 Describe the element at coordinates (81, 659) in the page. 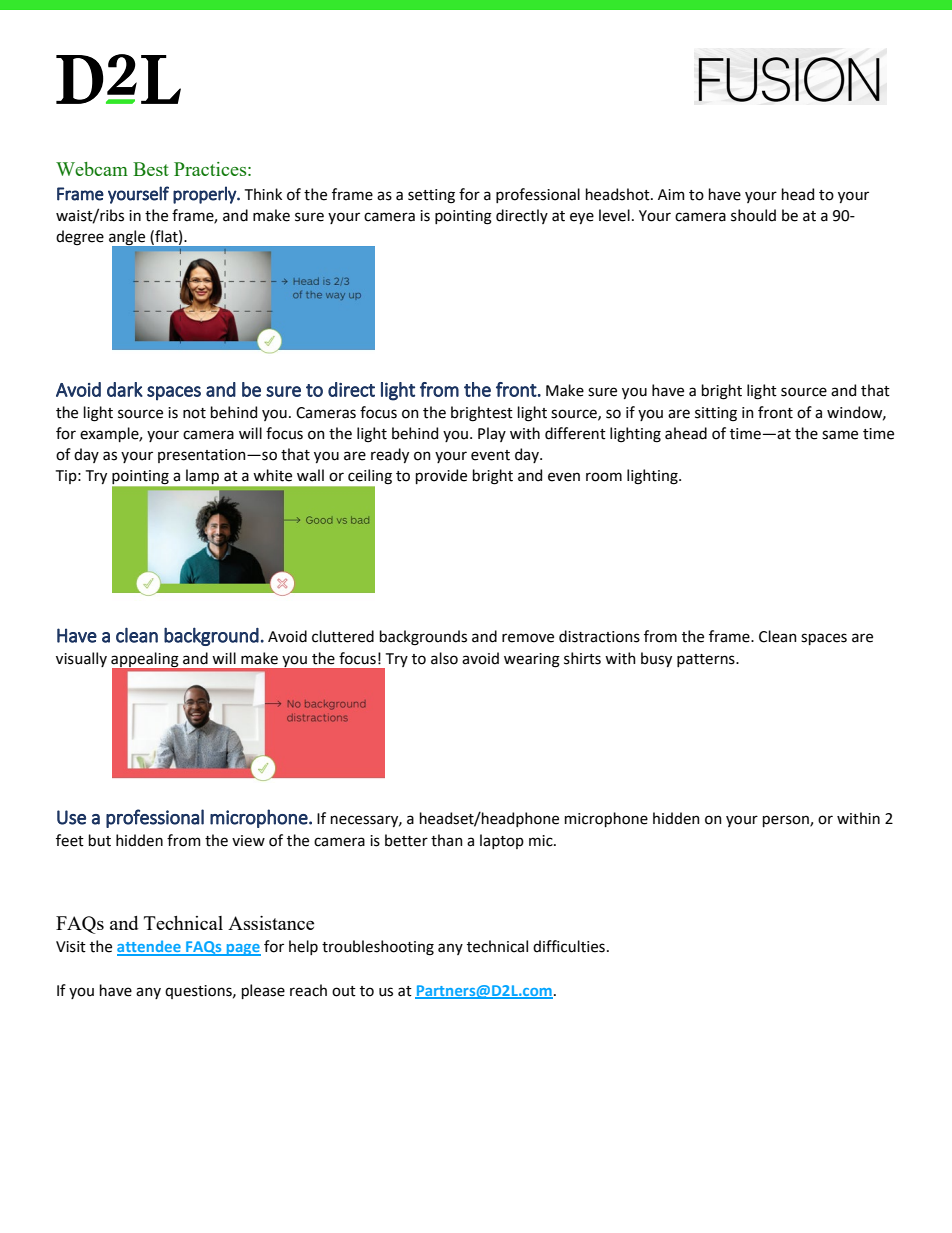

I see `visually` at that location.
